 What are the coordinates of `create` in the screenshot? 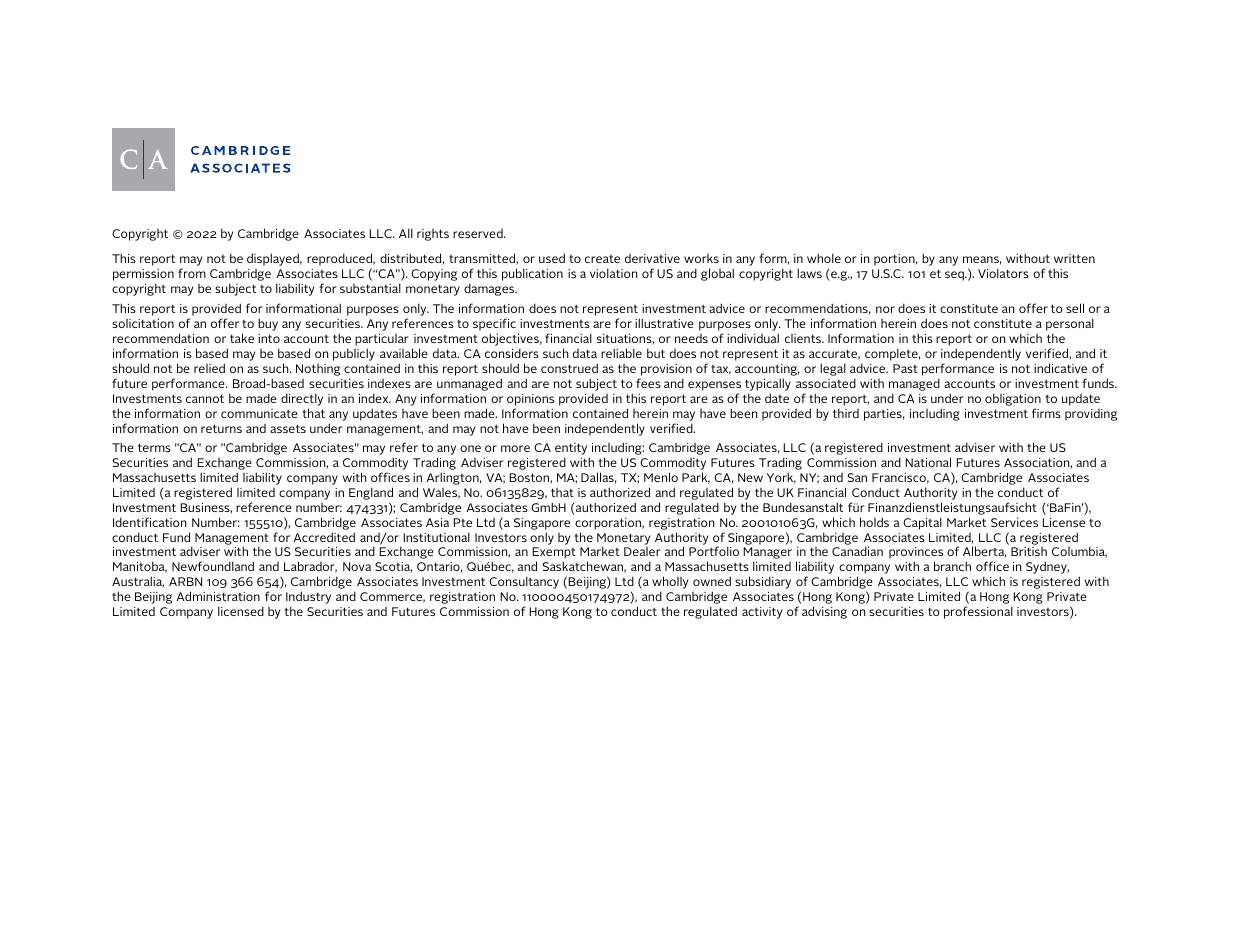 It's located at (602, 259).
